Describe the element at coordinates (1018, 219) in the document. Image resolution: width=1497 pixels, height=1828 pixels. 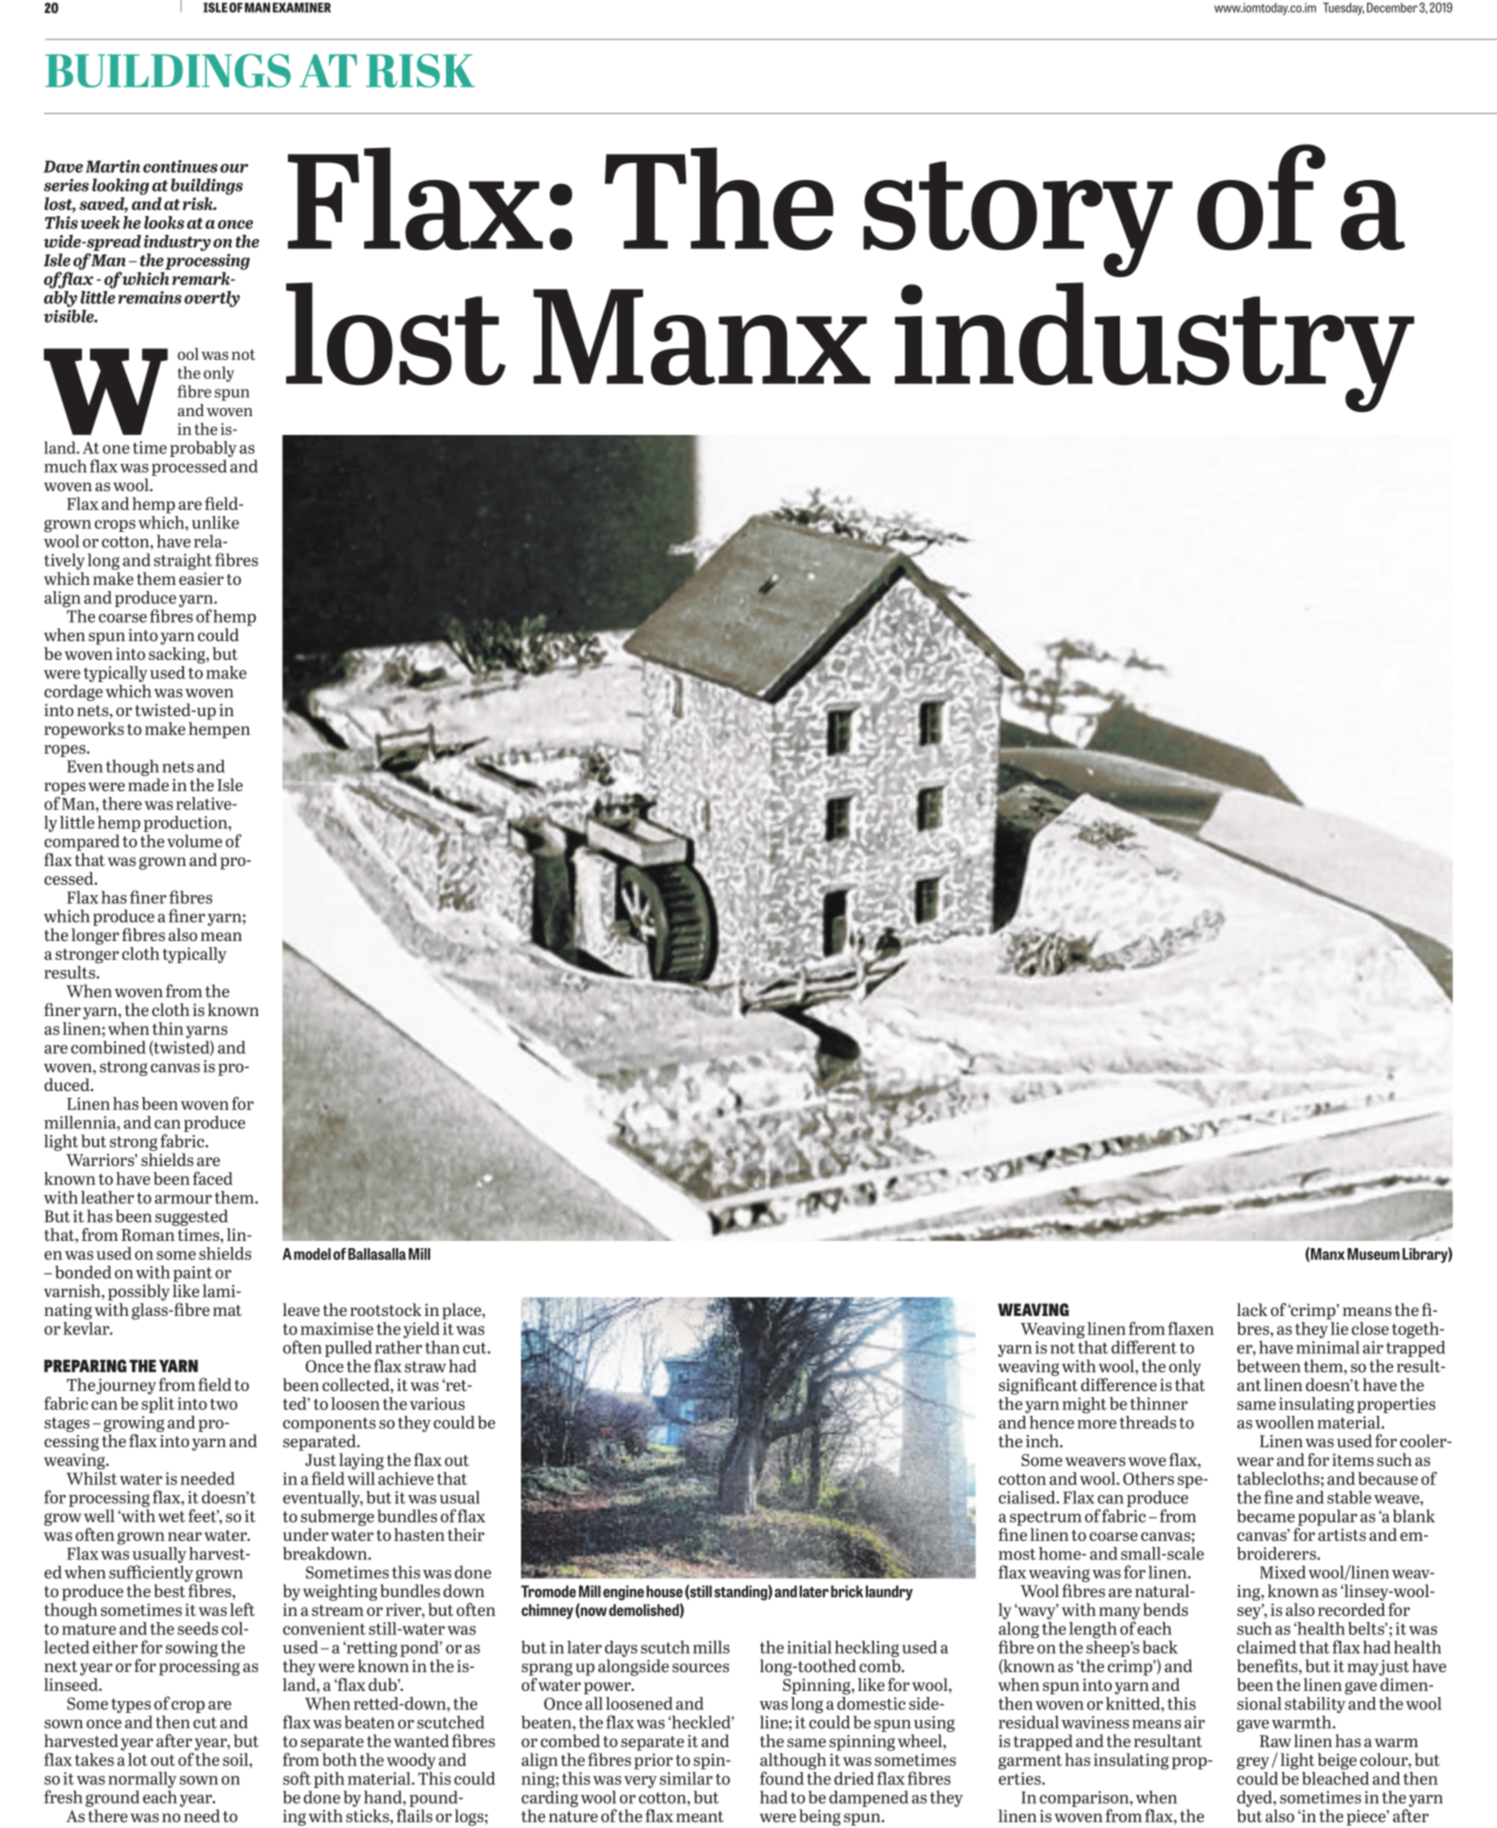
I see `story` at that location.
